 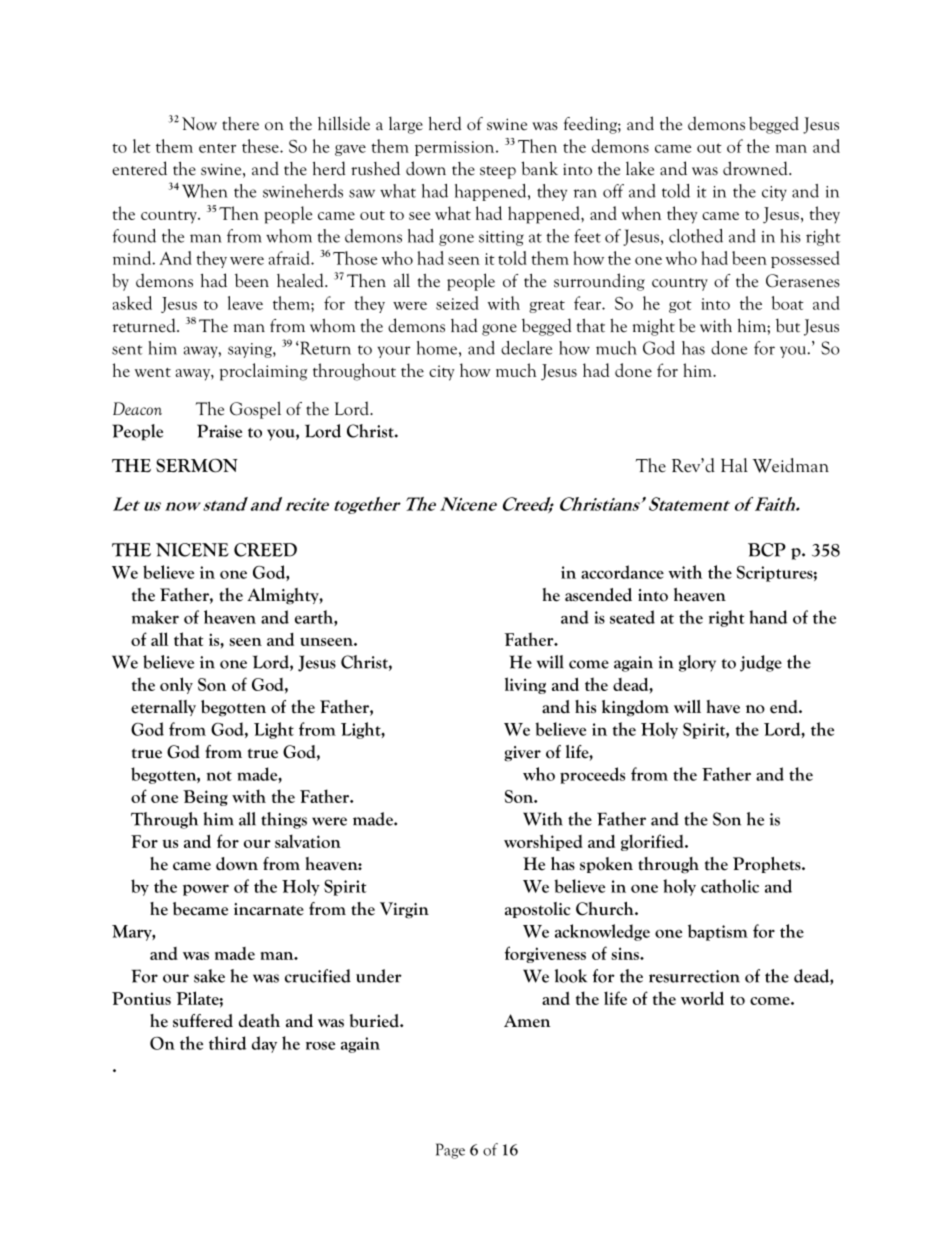 I want to click on maker, so click(x=155, y=617).
